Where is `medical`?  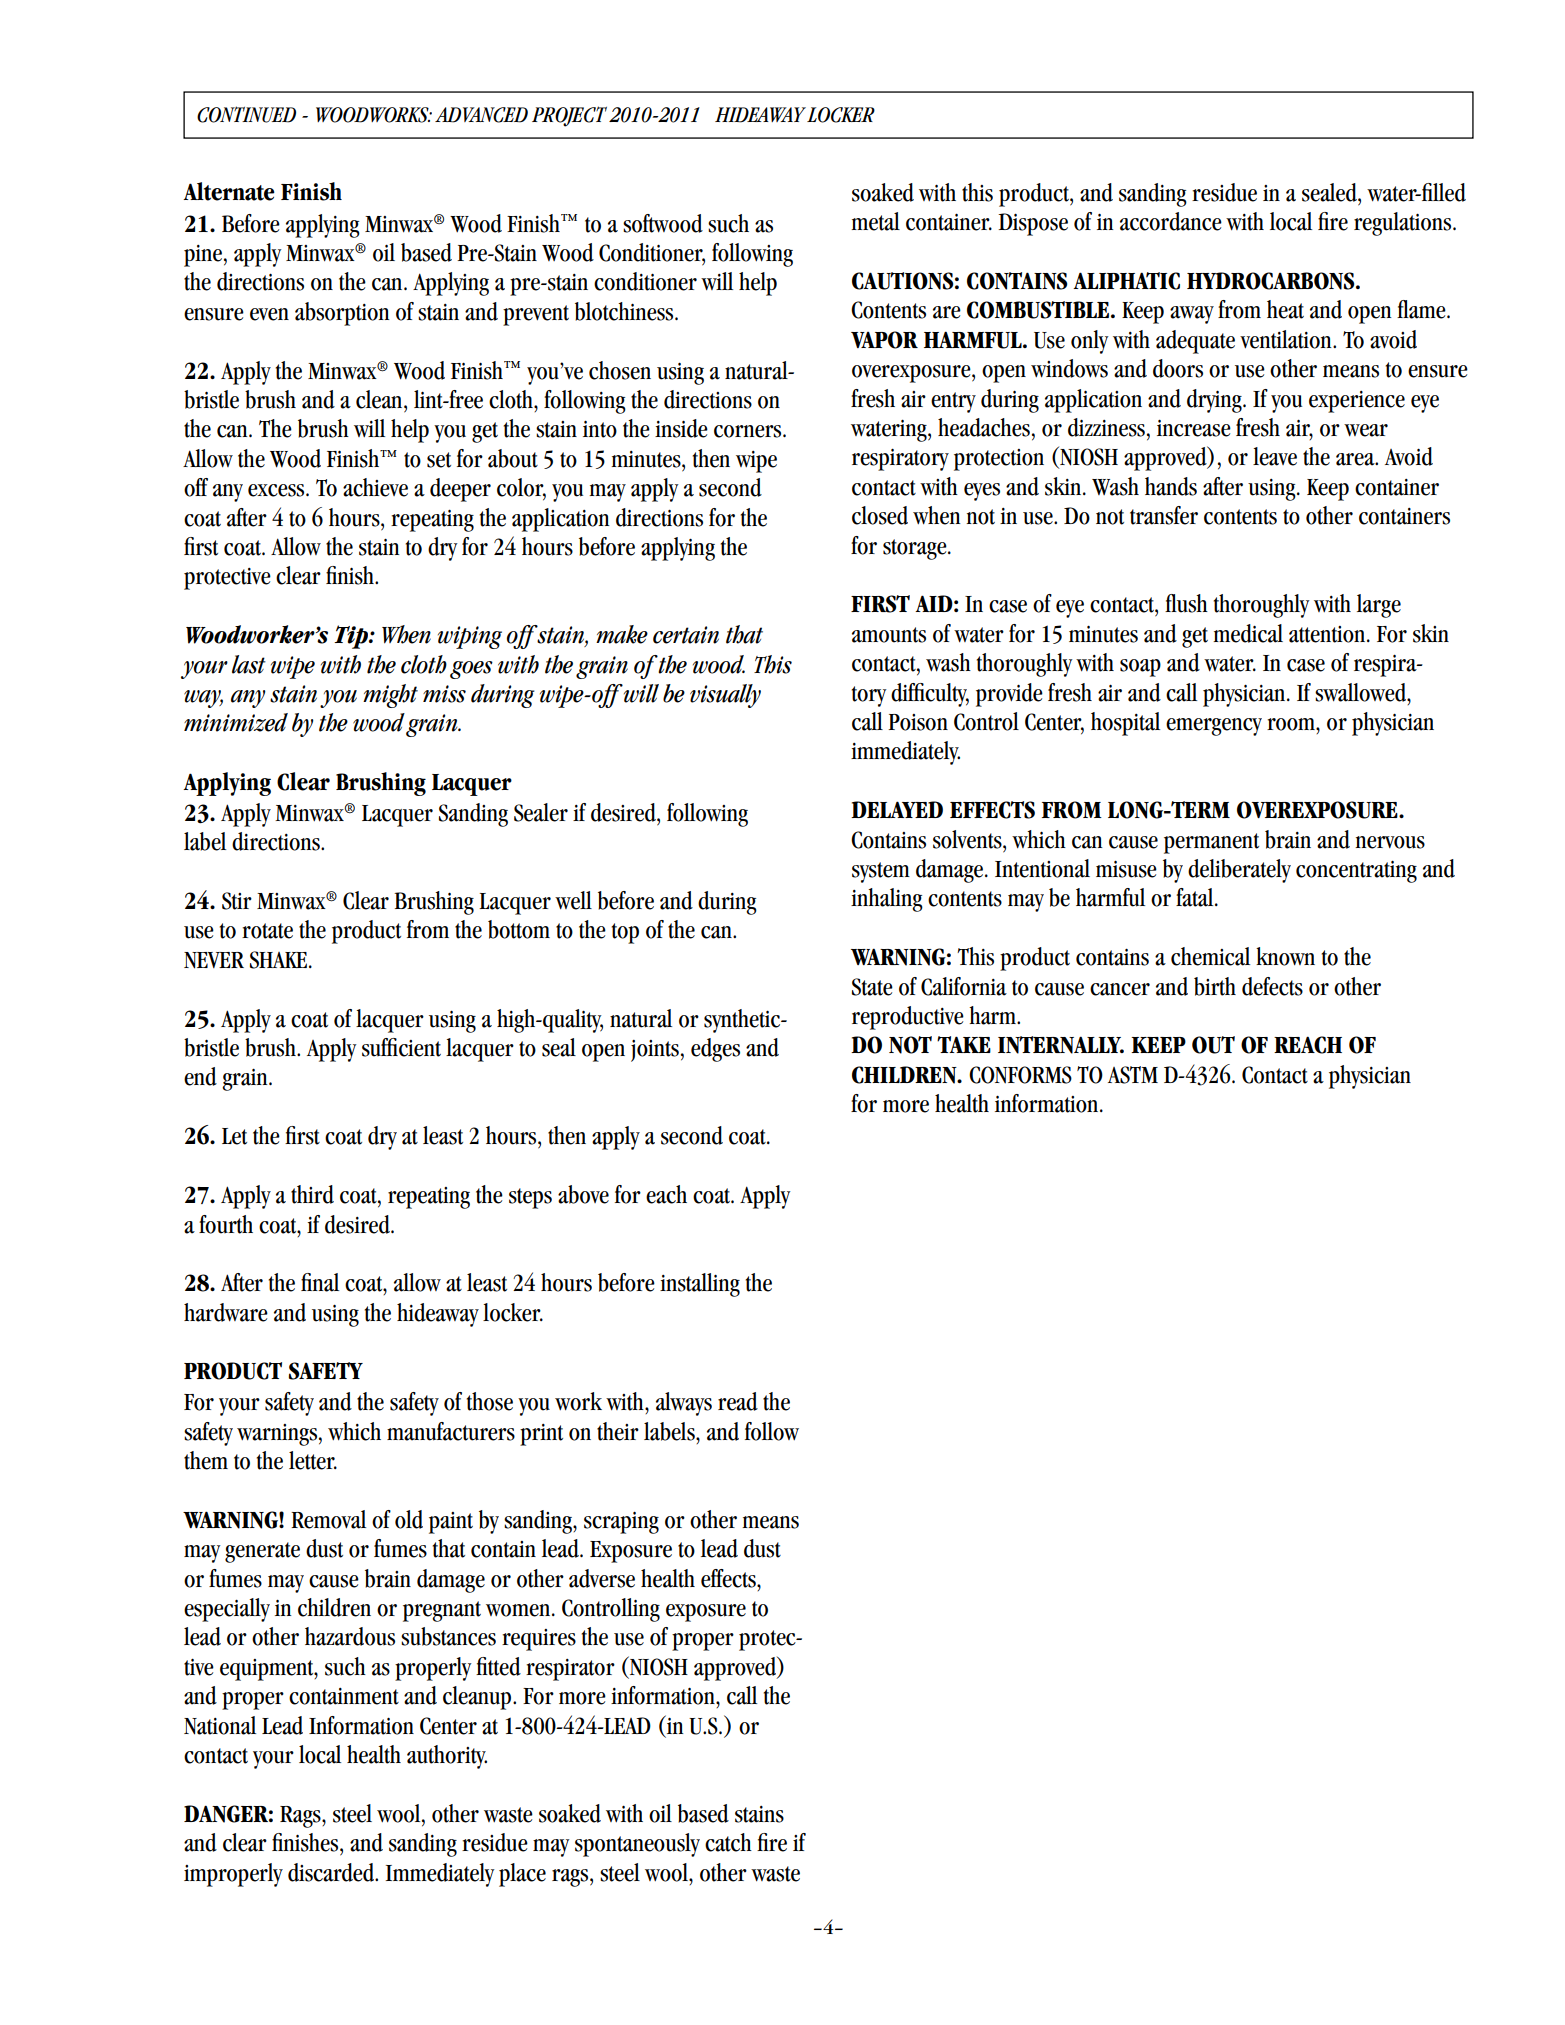
medical is located at coordinates (1248, 633).
